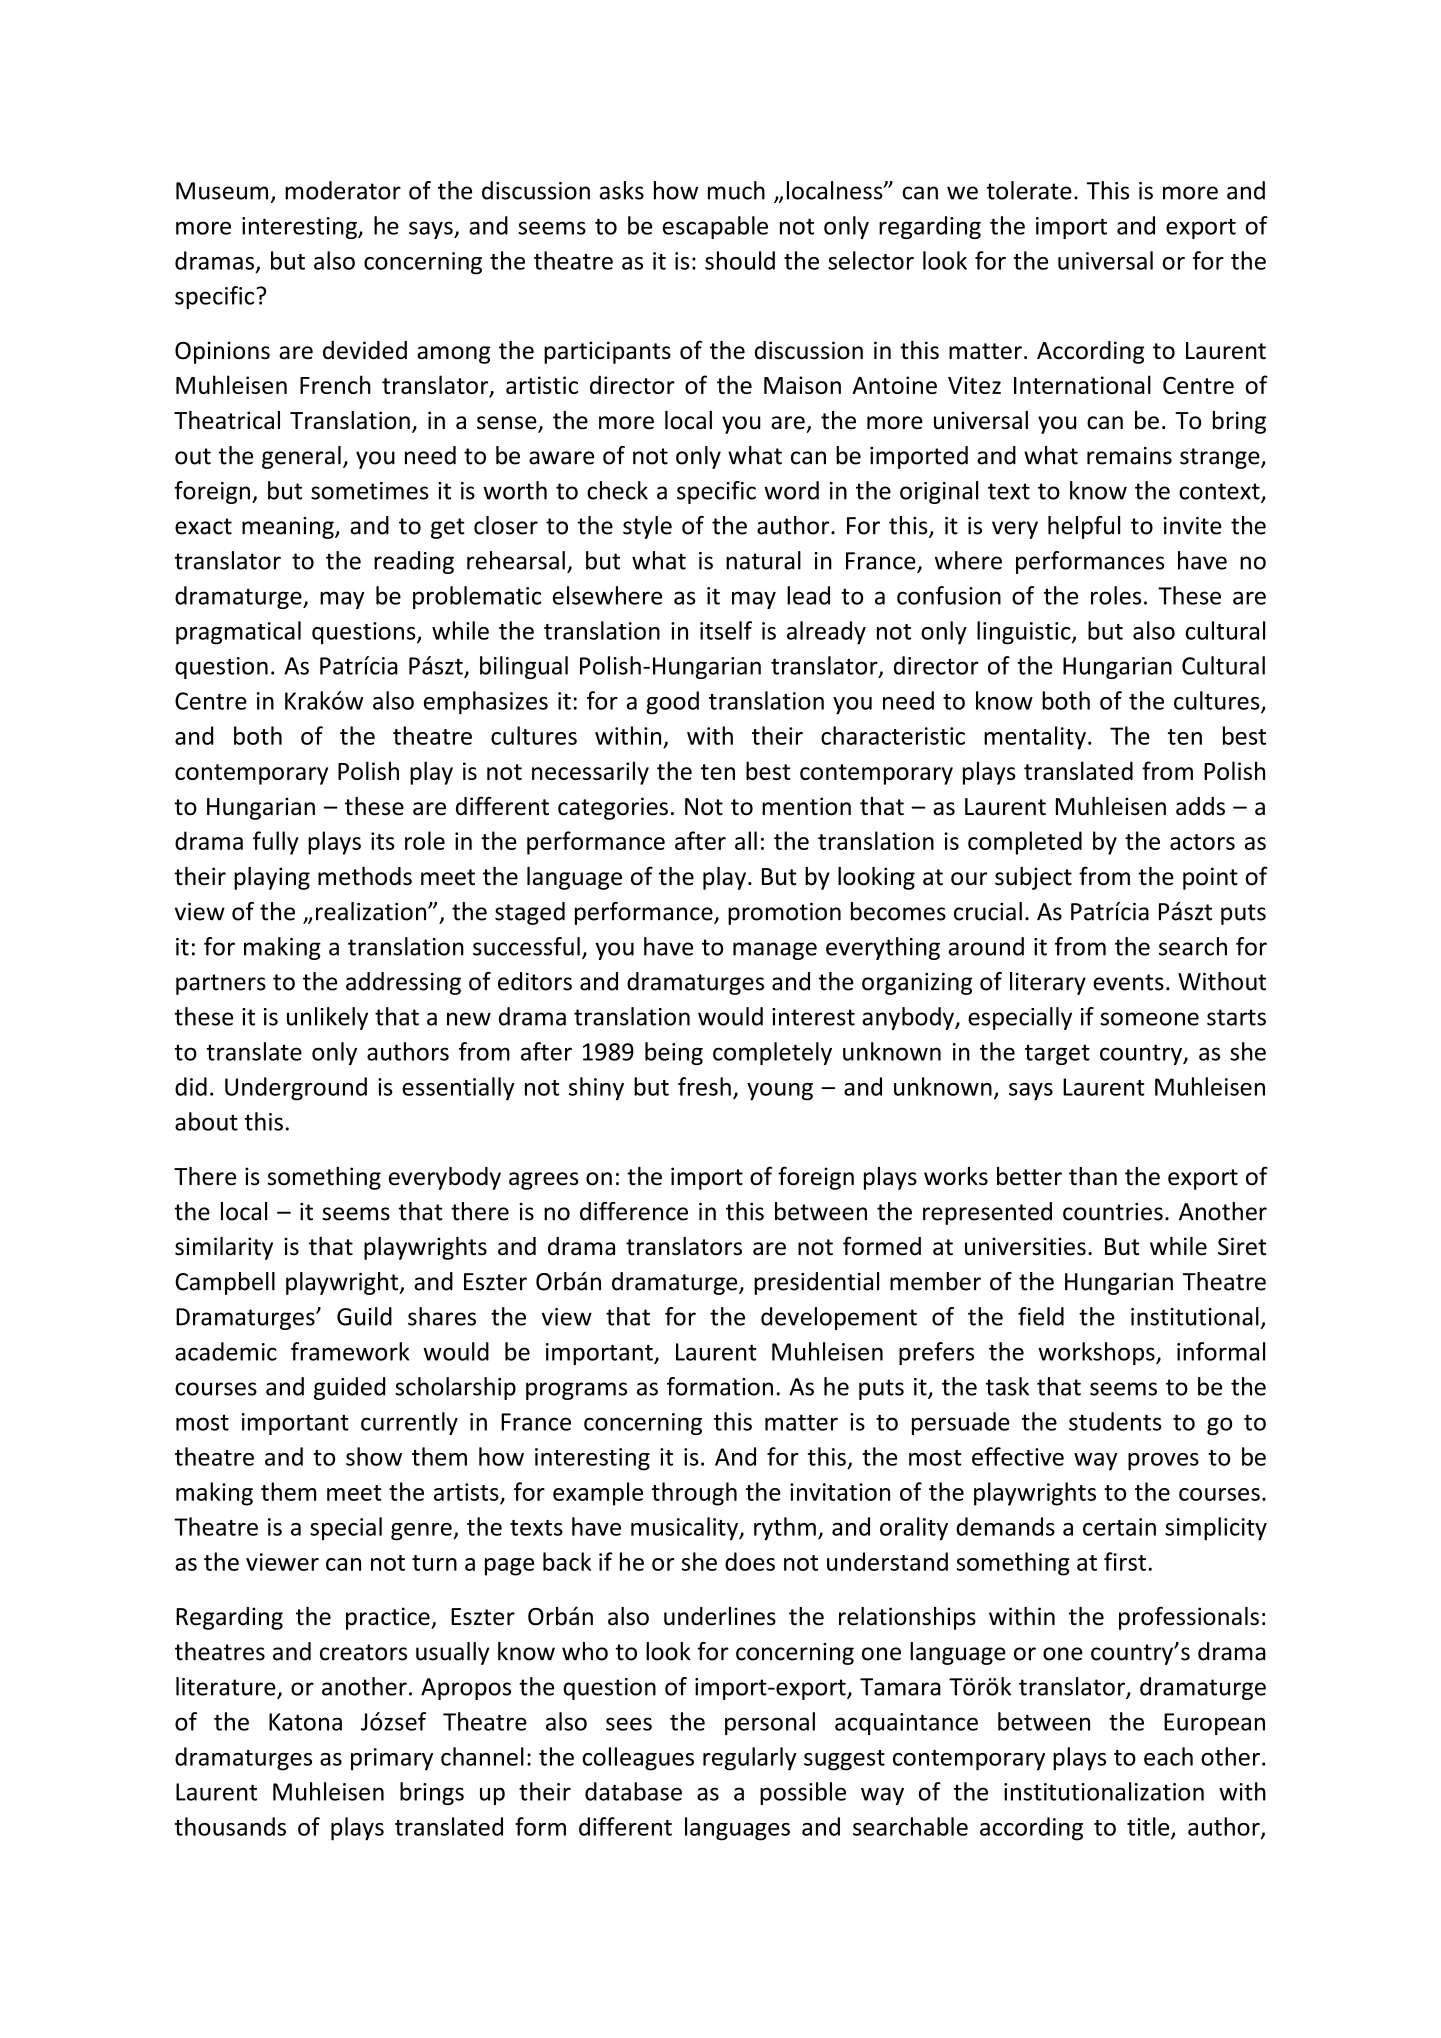  Describe the element at coordinates (726, 630) in the screenshot. I see `itself` at that location.
